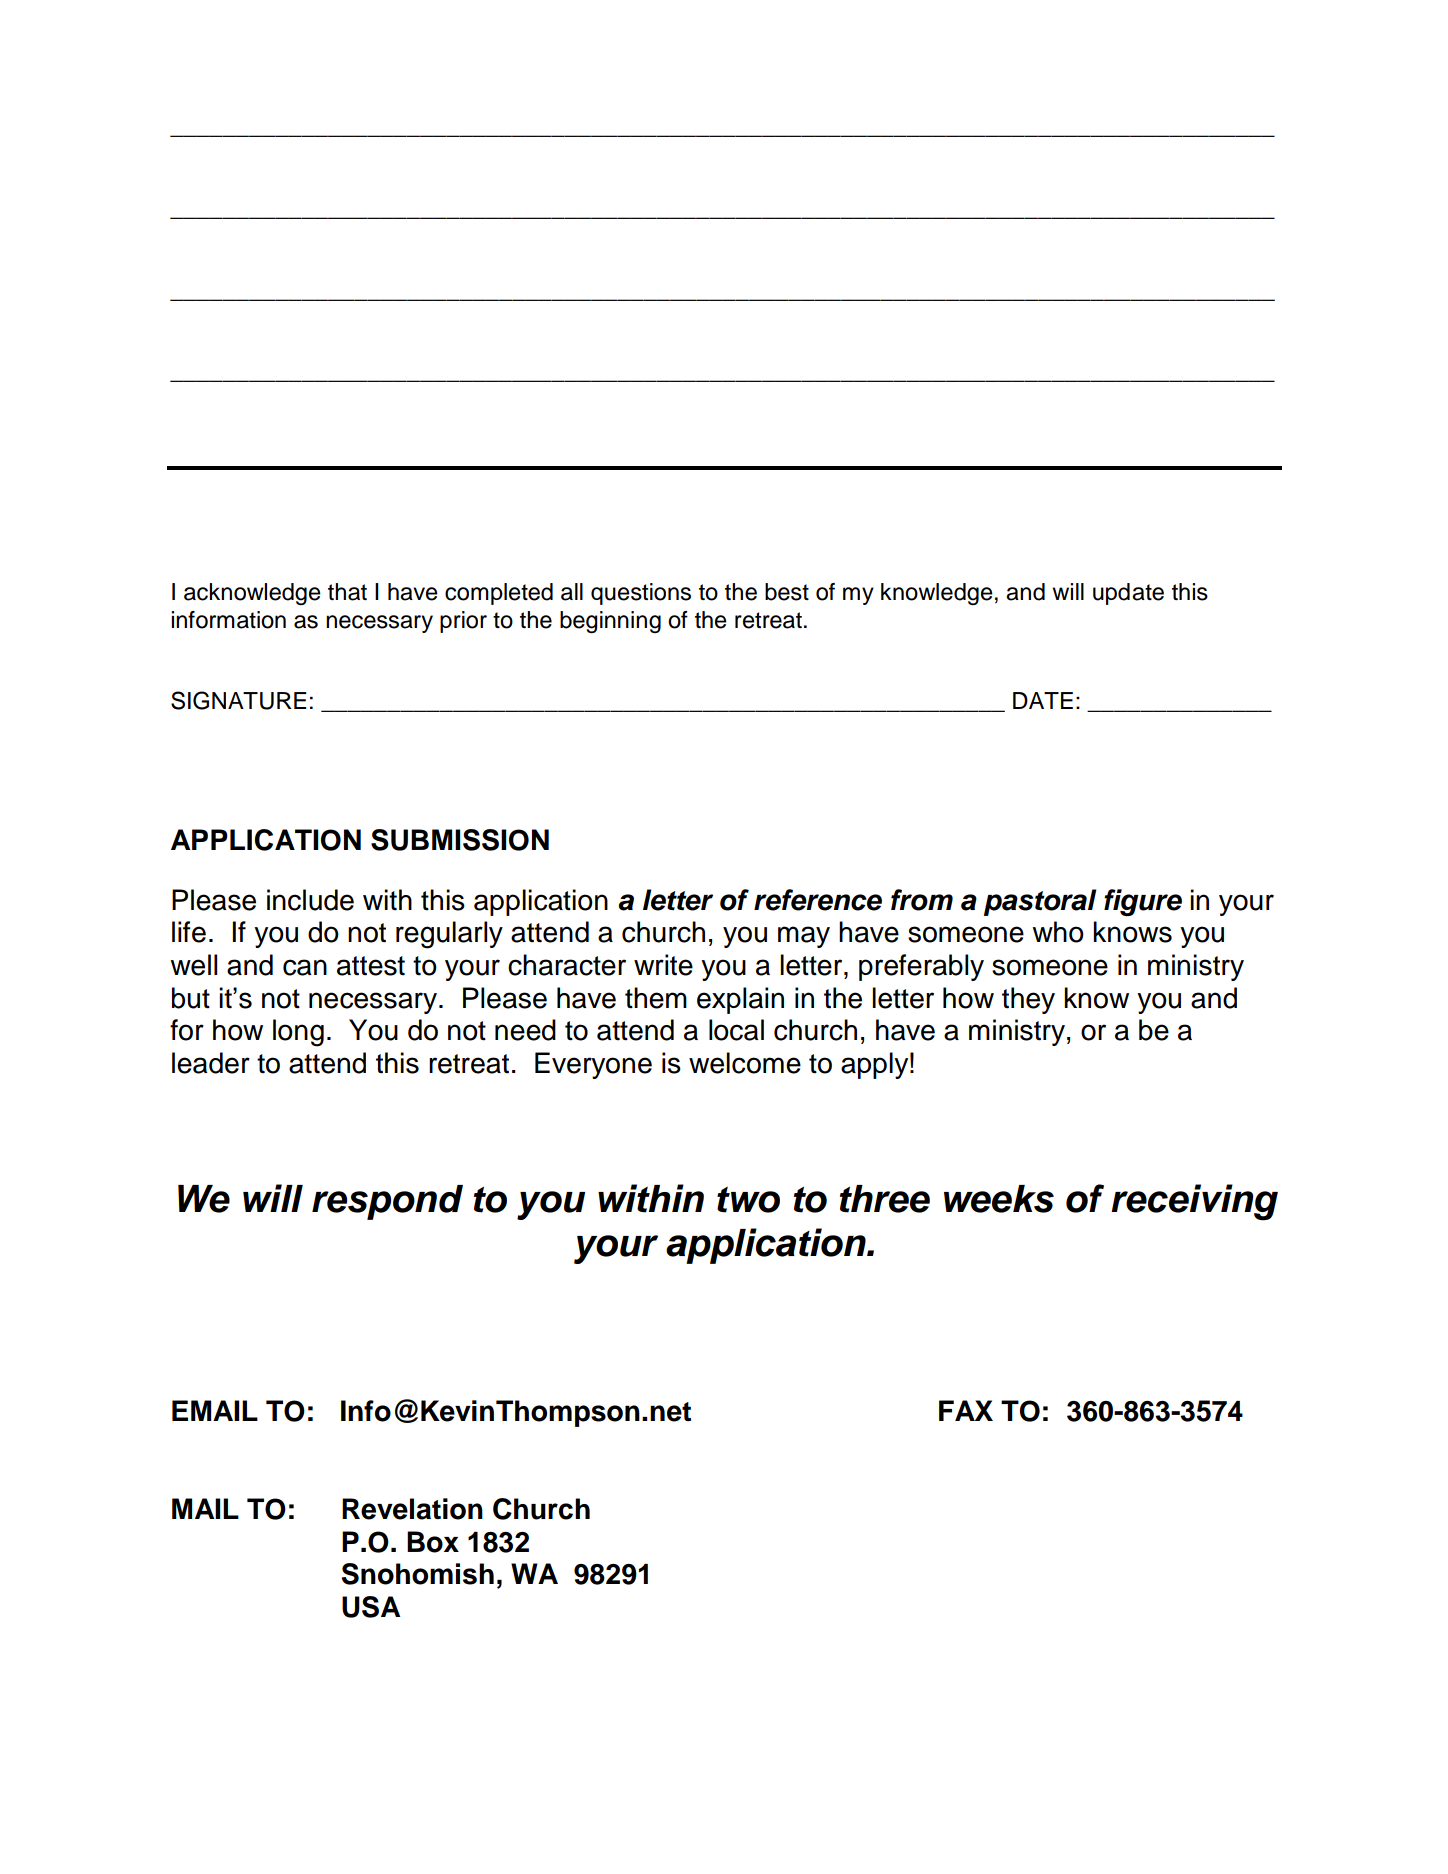 The width and height of the document is (1448, 1874). Describe the element at coordinates (371, 1607) in the document. I see `USA` at that location.
